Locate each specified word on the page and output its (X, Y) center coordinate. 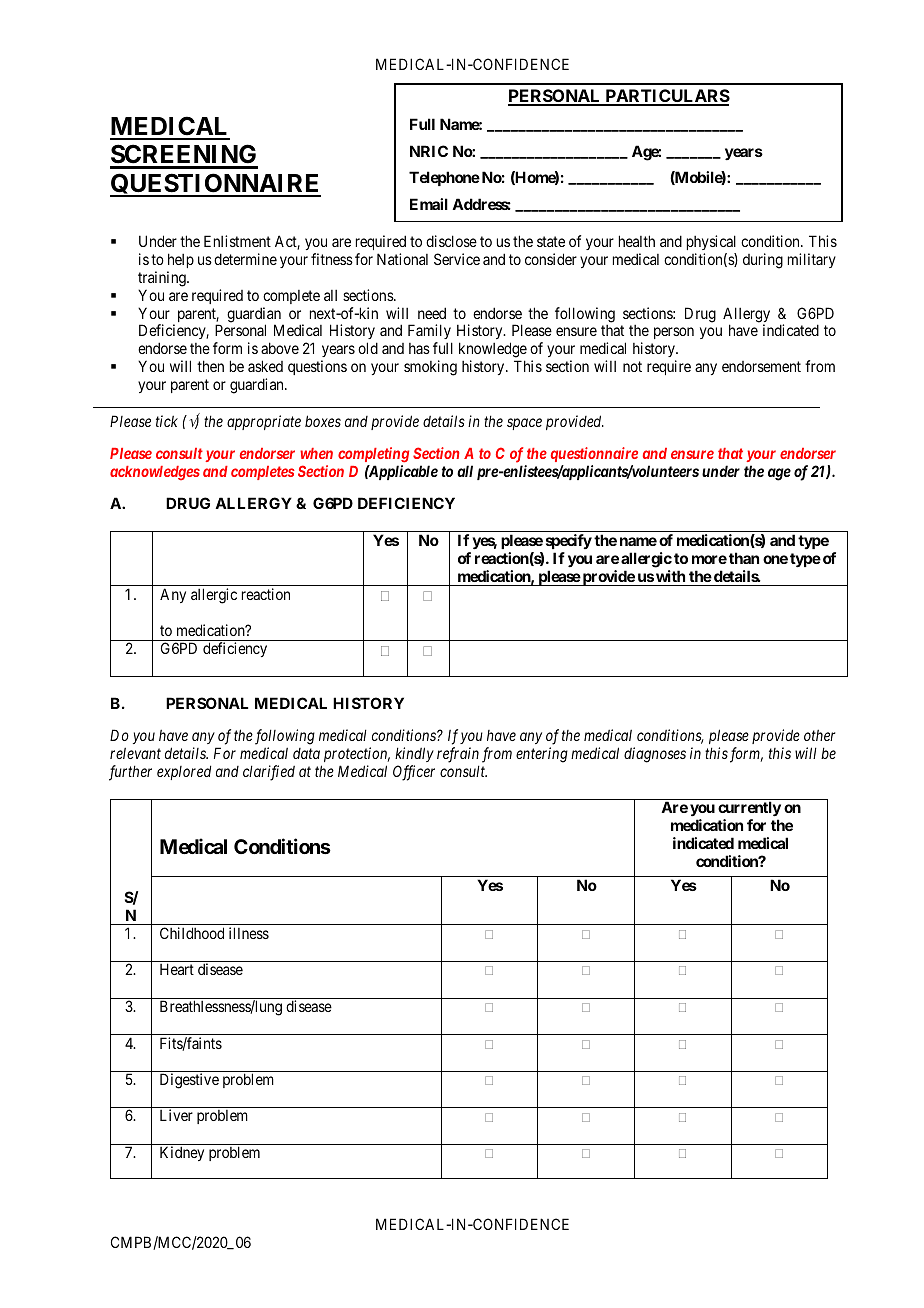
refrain (458, 755)
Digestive (189, 1081)
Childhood (192, 933)
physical (711, 242)
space (524, 424)
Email (429, 204)
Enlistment (237, 241)
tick (167, 421)
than (744, 558)
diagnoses (655, 755)
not (632, 366)
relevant (135, 753)
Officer (414, 773)
